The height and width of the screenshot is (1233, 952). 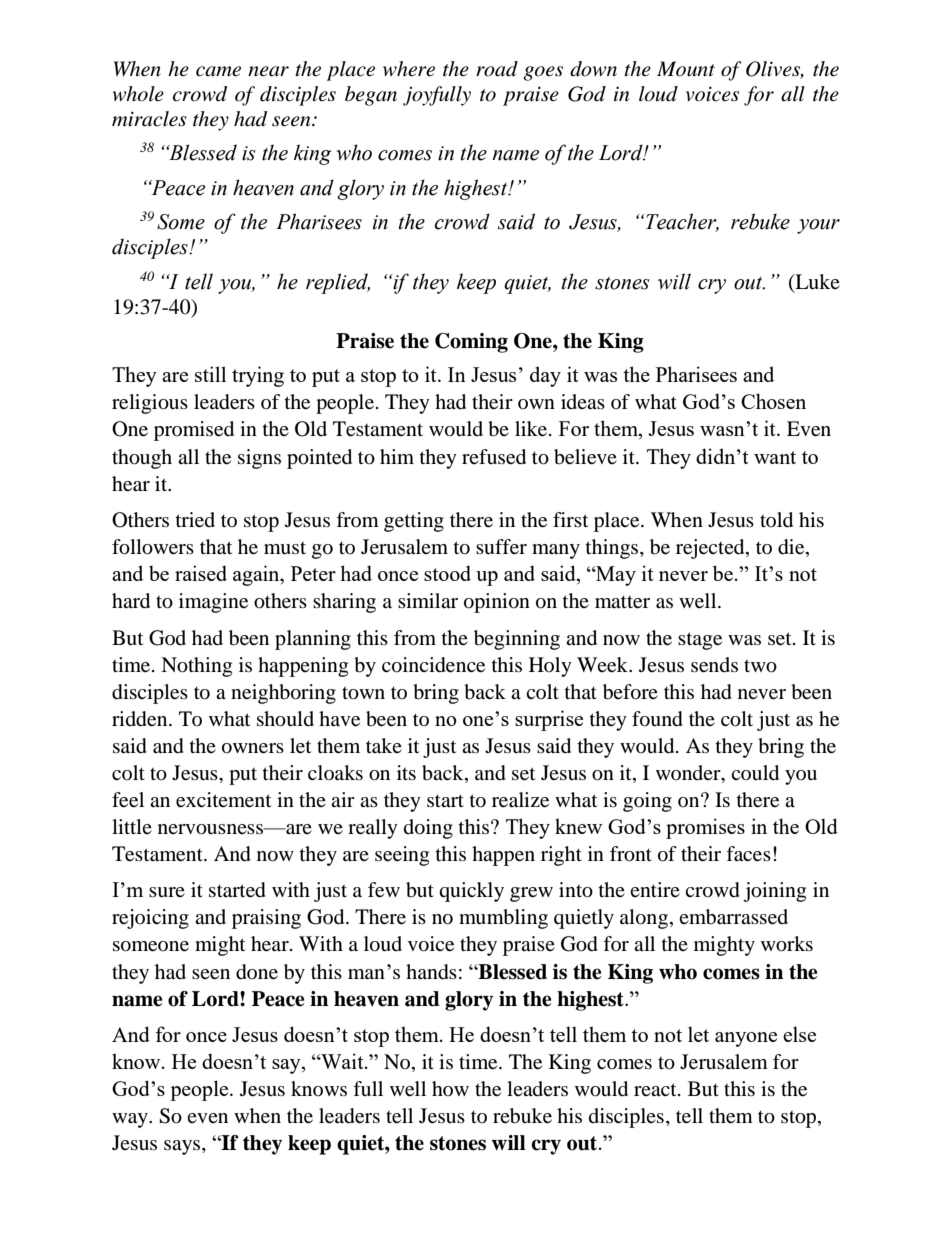 I want to click on imagine, so click(x=213, y=603).
